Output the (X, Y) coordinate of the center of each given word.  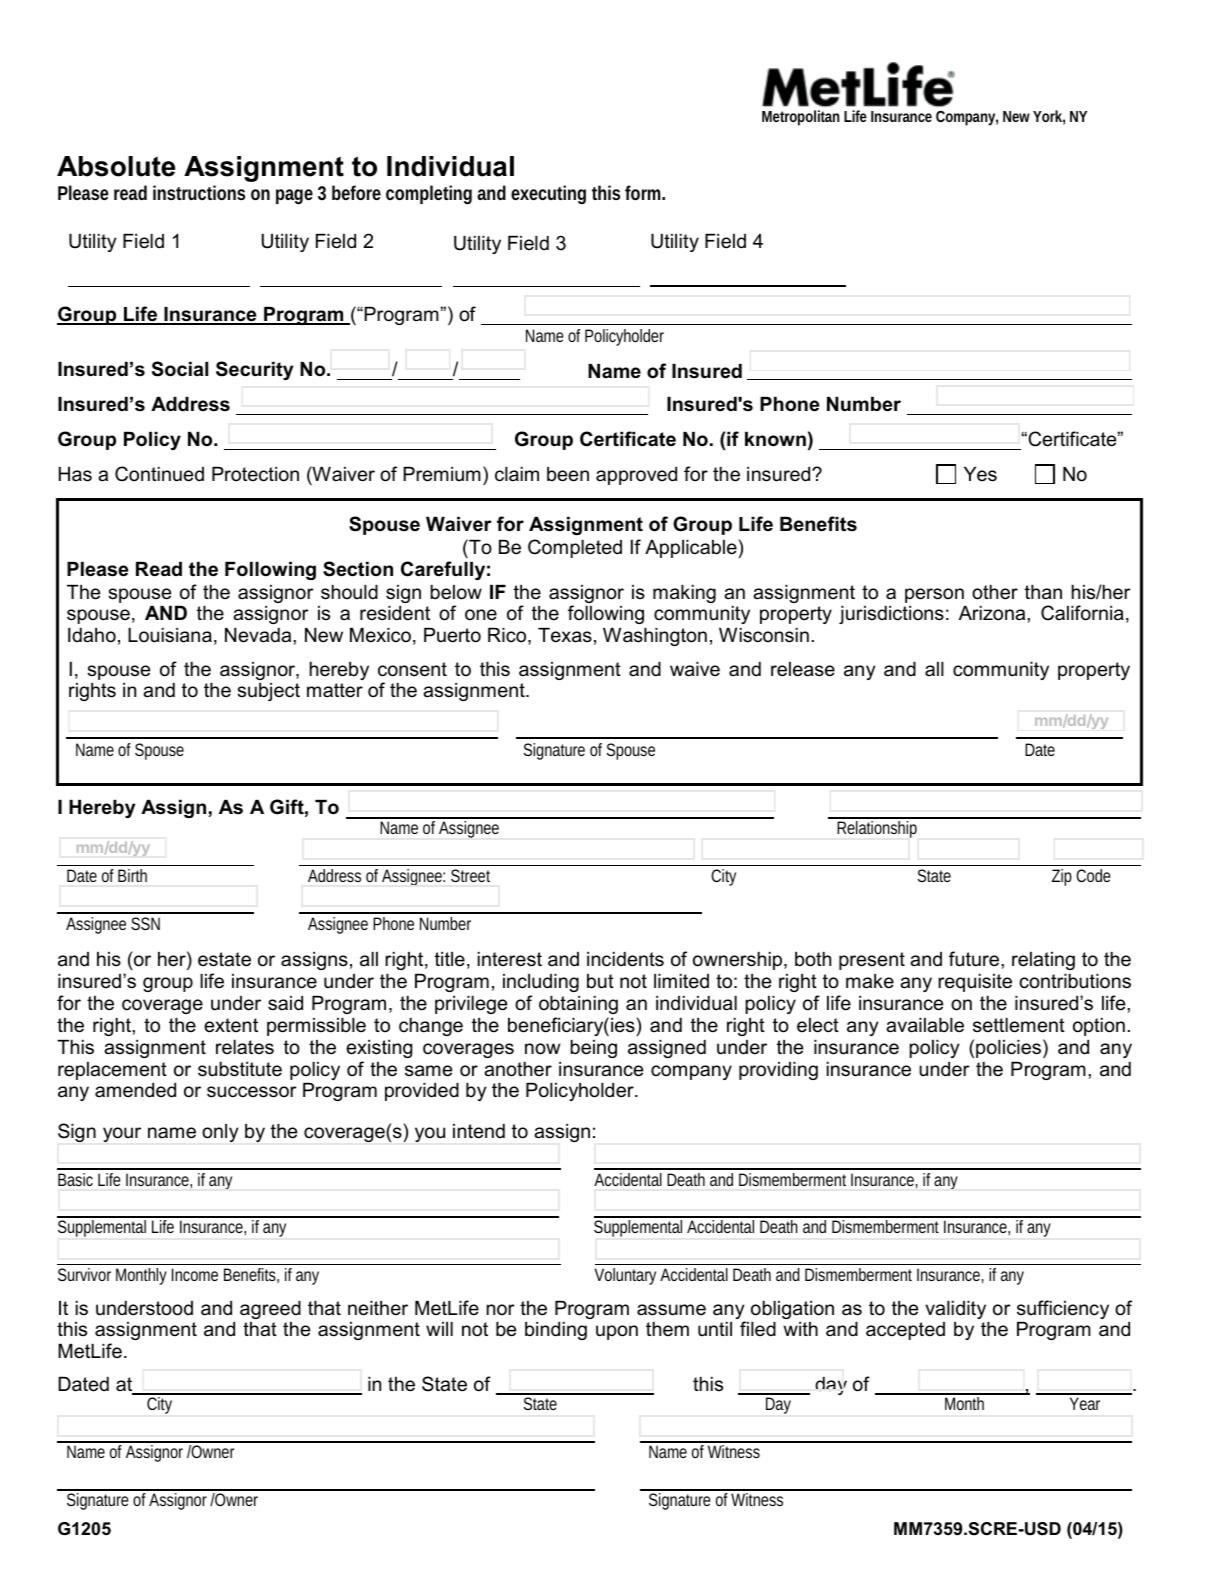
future (974, 959)
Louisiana (170, 635)
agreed (270, 1310)
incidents (625, 959)
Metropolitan (801, 118)
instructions (199, 192)
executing (548, 194)
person (934, 595)
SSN (145, 923)
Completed (575, 548)
